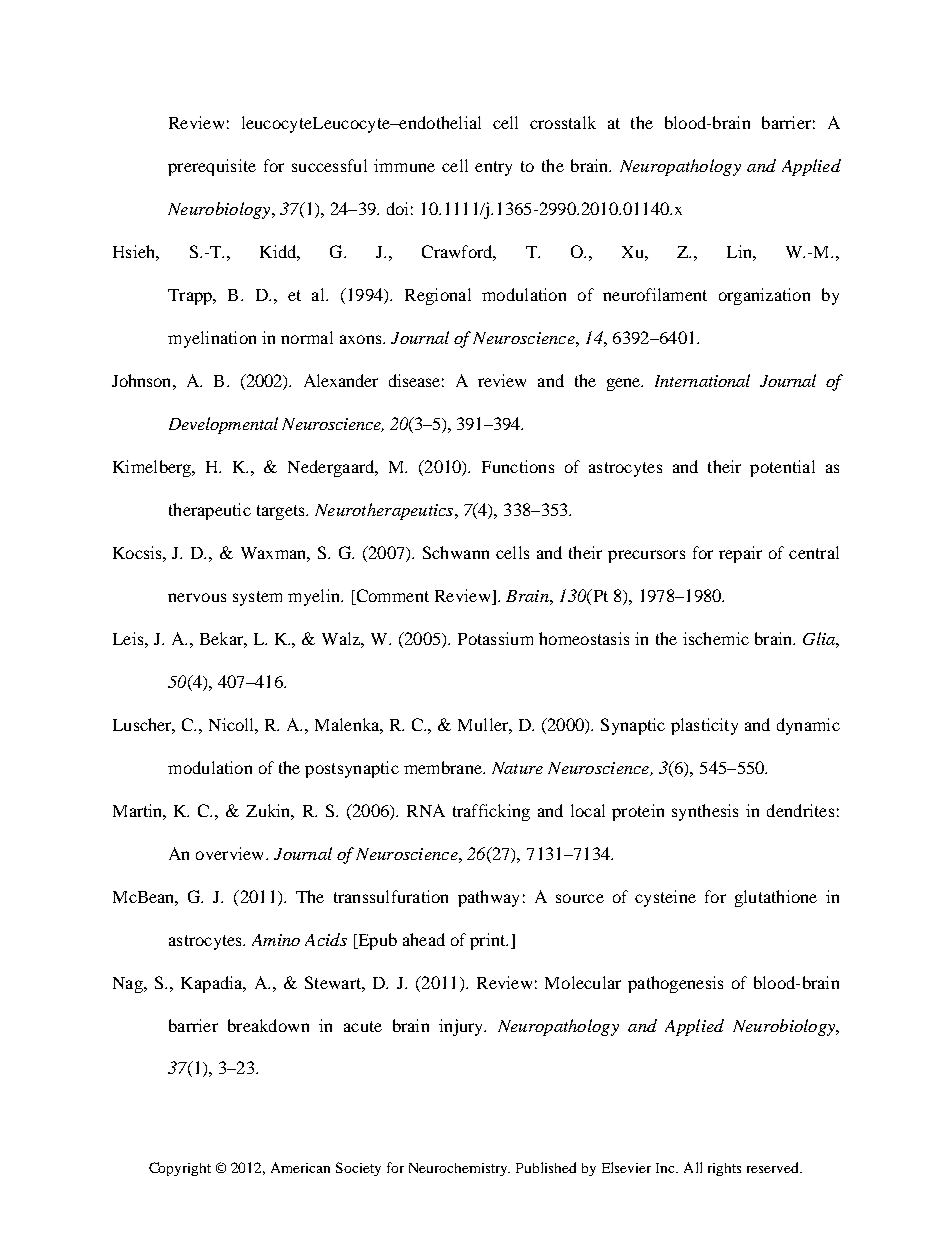  What do you see at coordinates (495, 638) in the screenshot?
I see `Potassium` at bounding box center [495, 638].
